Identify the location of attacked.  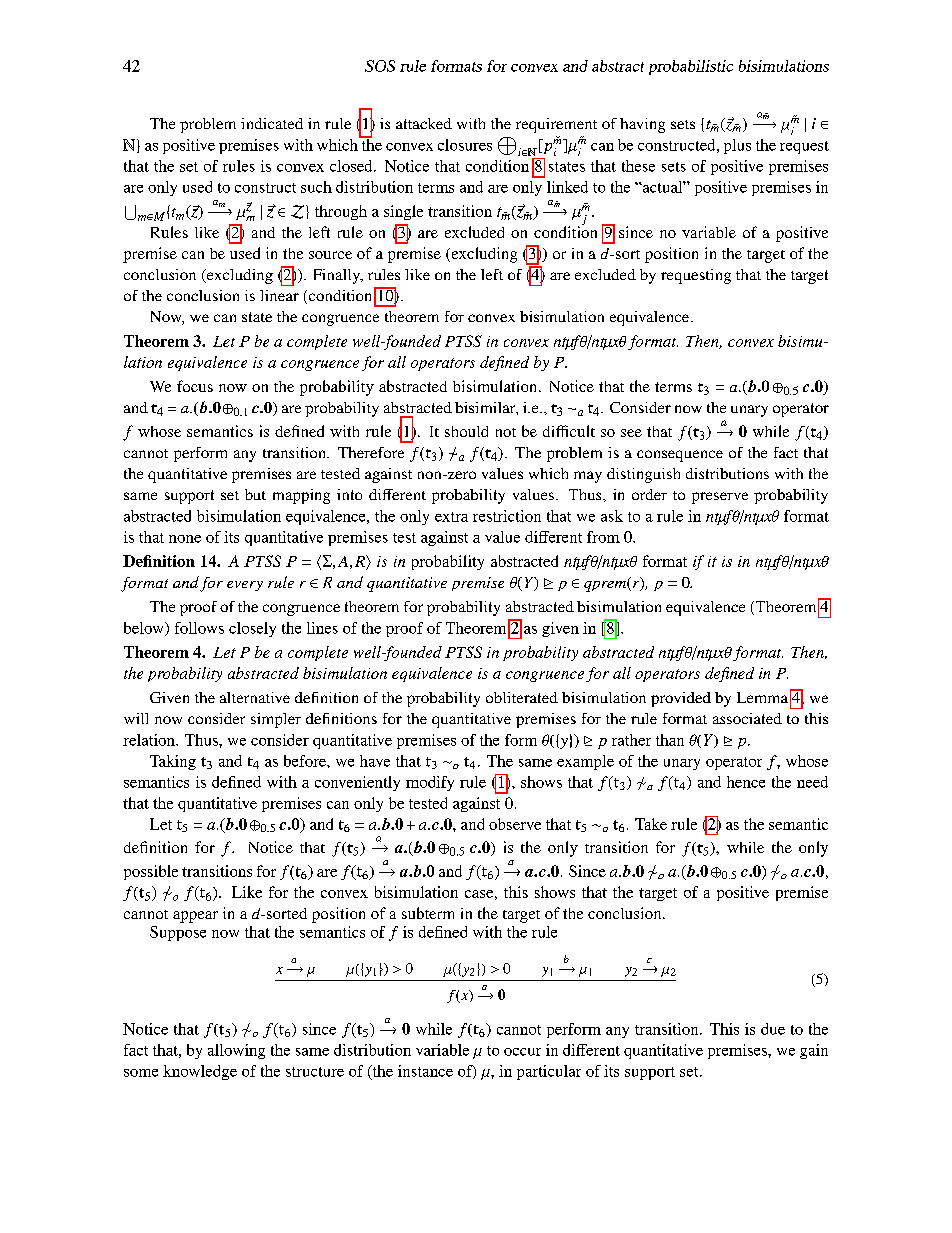
(424, 123).
